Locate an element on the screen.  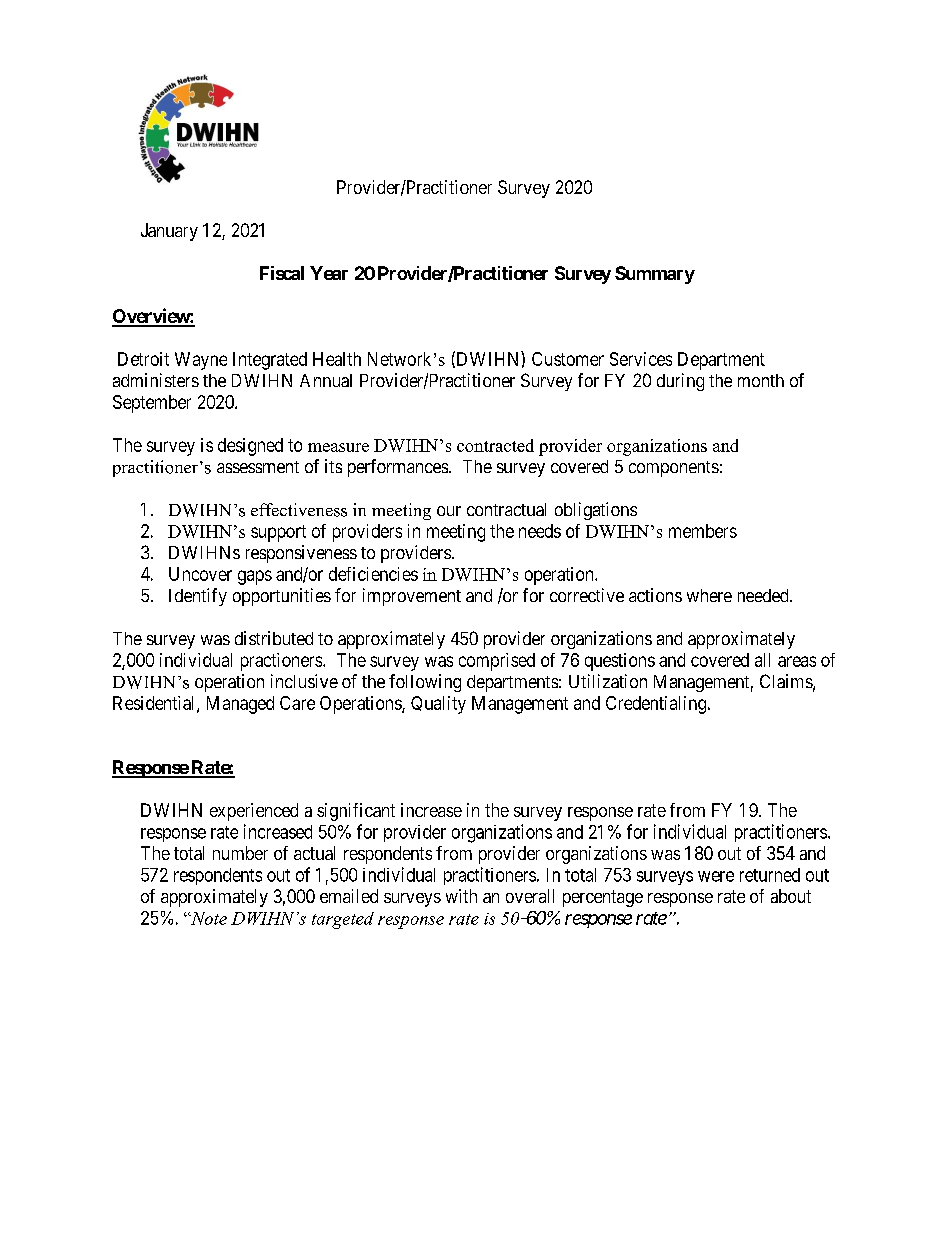
assessment is located at coordinates (258, 467).
